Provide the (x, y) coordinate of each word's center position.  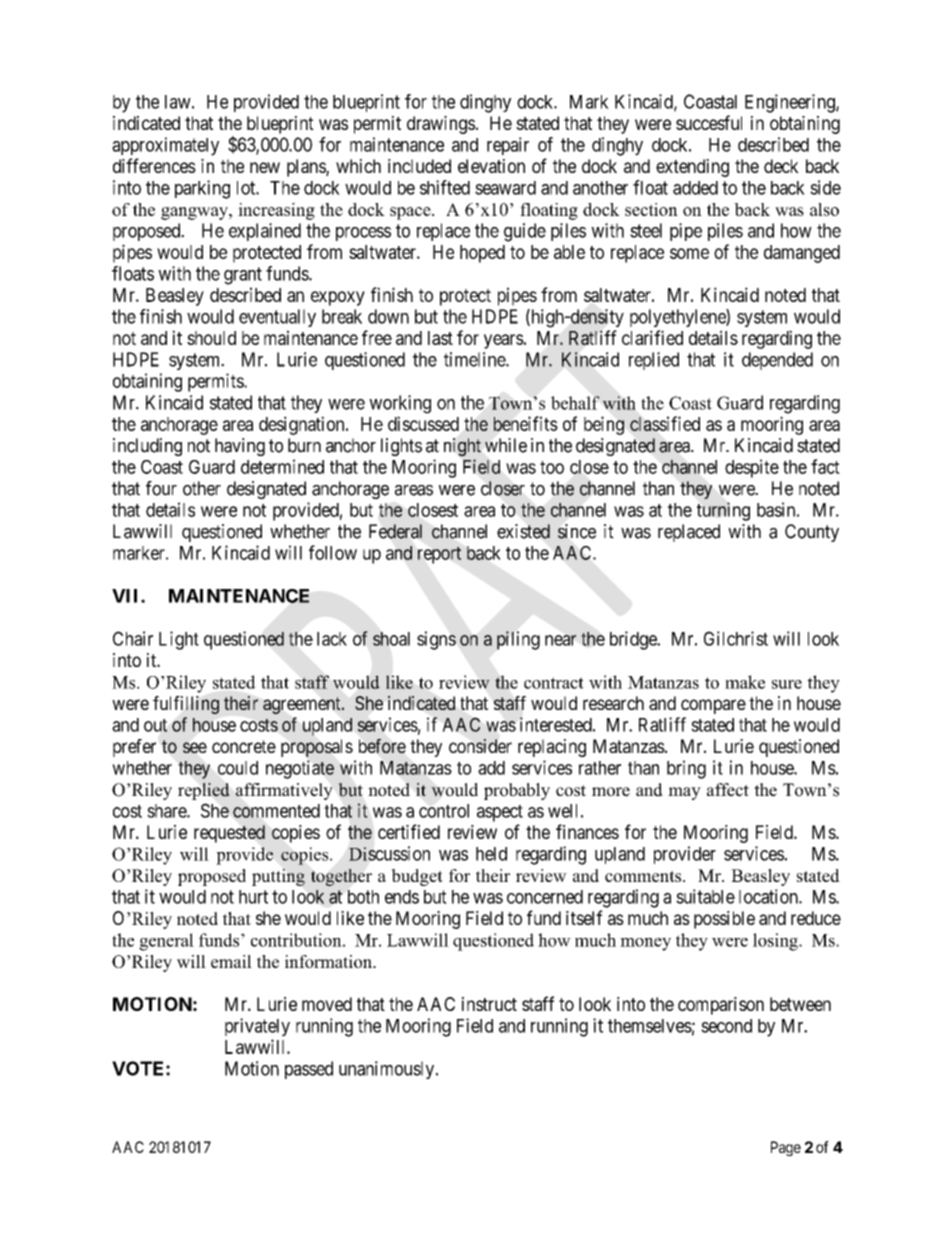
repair (508, 146)
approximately (165, 146)
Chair (133, 638)
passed (309, 1070)
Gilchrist (736, 638)
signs (436, 640)
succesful (709, 122)
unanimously (388, 1070)
